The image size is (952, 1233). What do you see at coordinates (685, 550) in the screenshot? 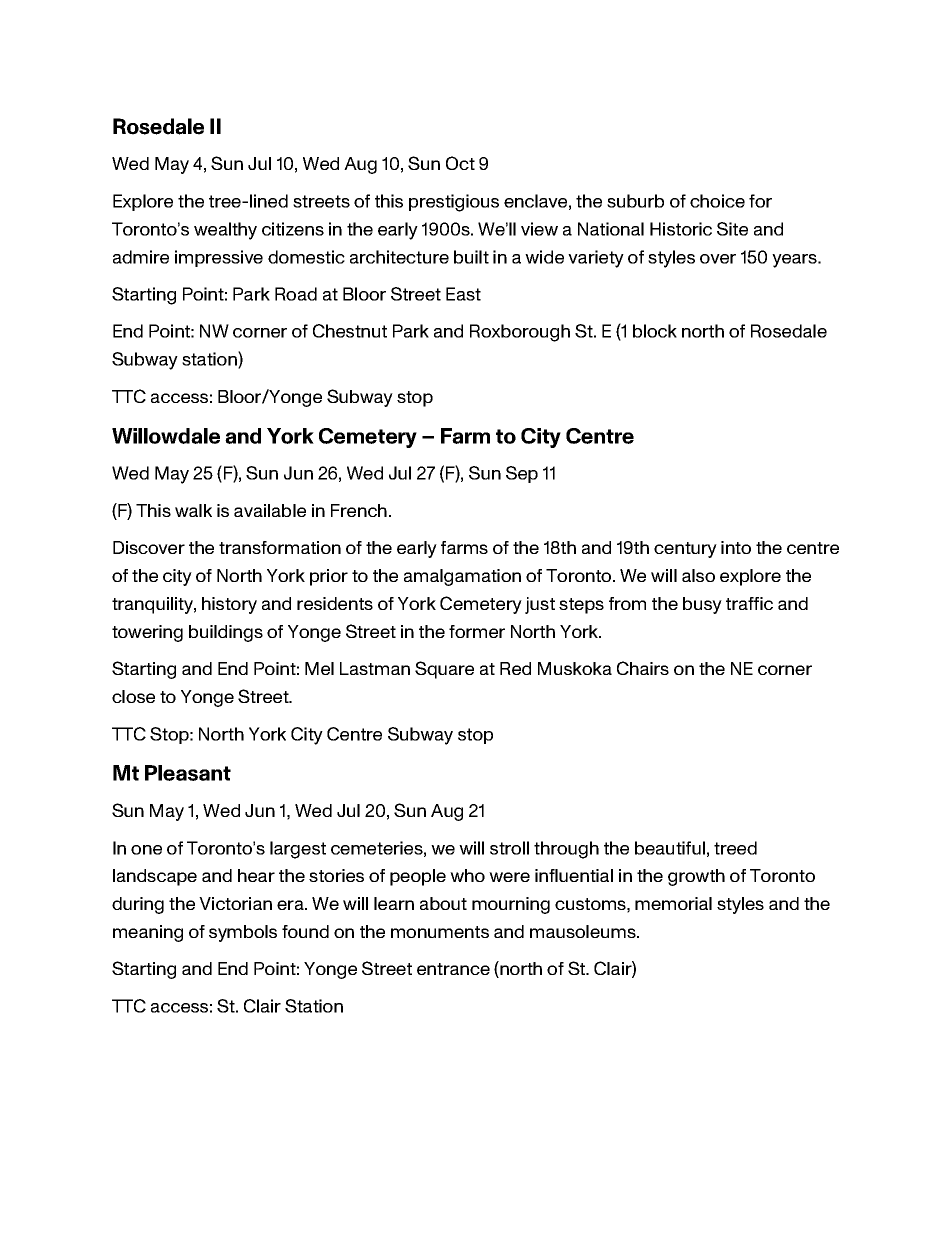
I see `century` at bounding box center [685, 550].
